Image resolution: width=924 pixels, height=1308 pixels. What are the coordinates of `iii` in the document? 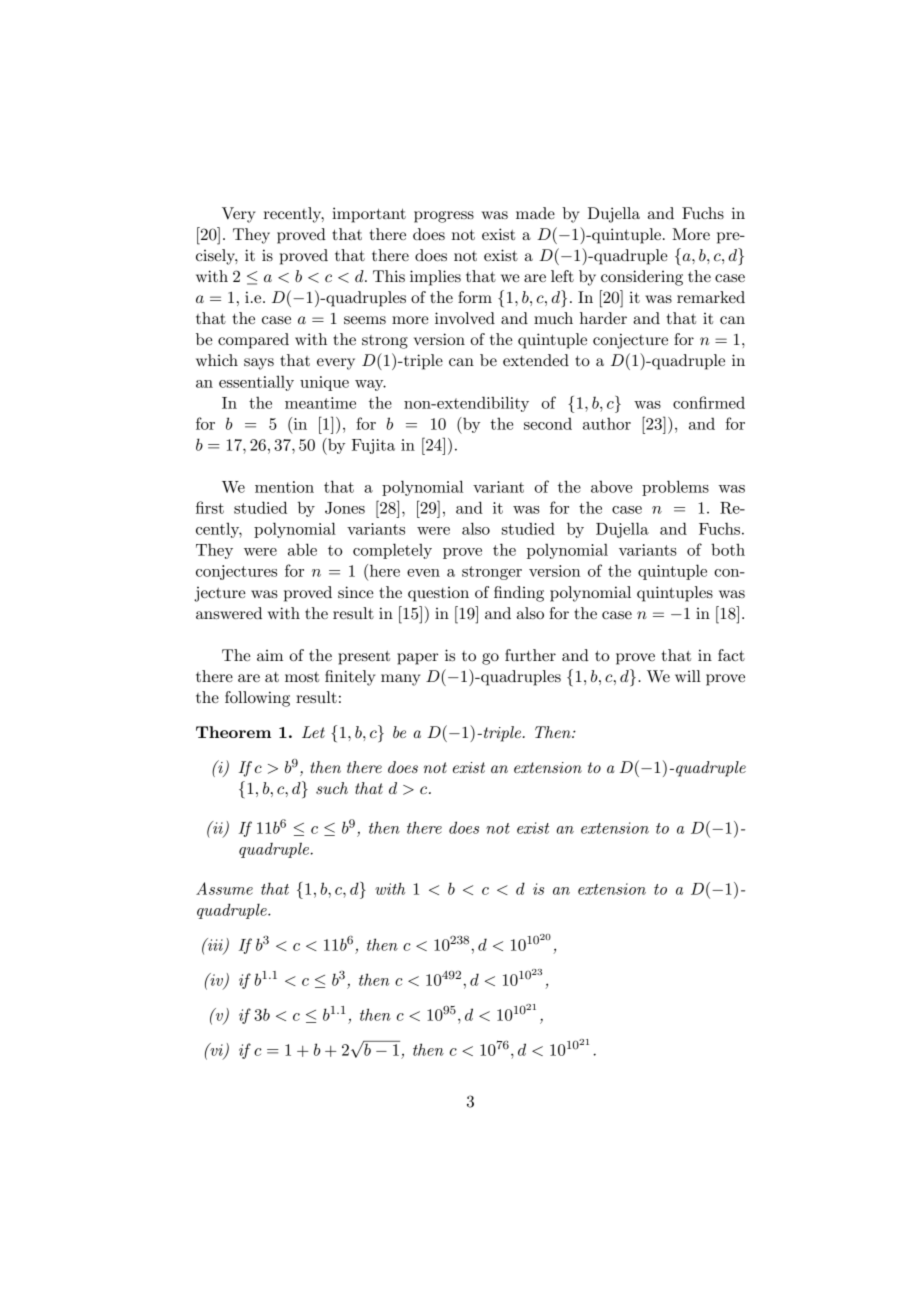 It's located at (215, 945).
